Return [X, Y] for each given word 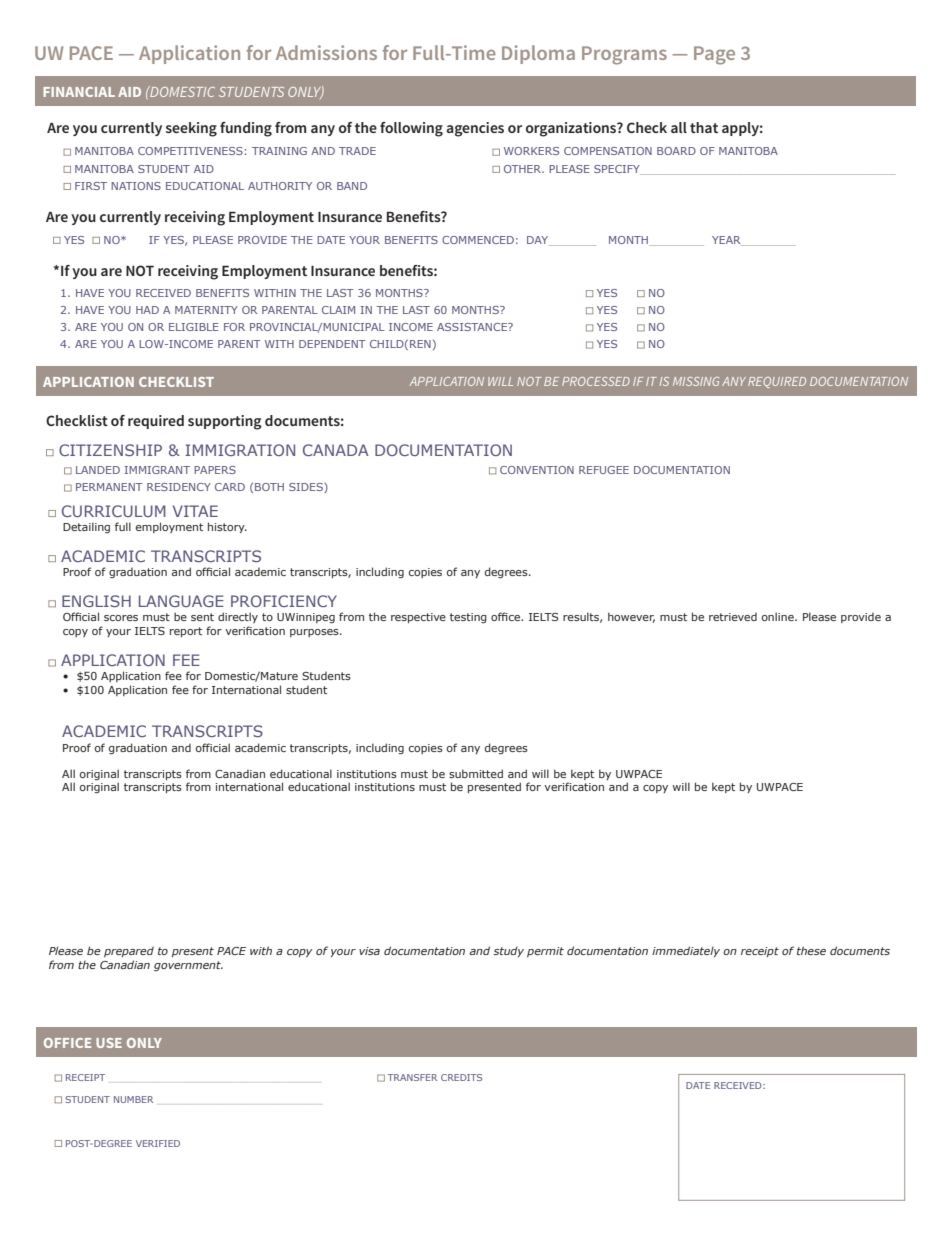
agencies [475, 129]
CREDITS [461, 1077]
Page [714, 55]
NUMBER [133, 1099]
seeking [191, 129]
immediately [686, 951]
